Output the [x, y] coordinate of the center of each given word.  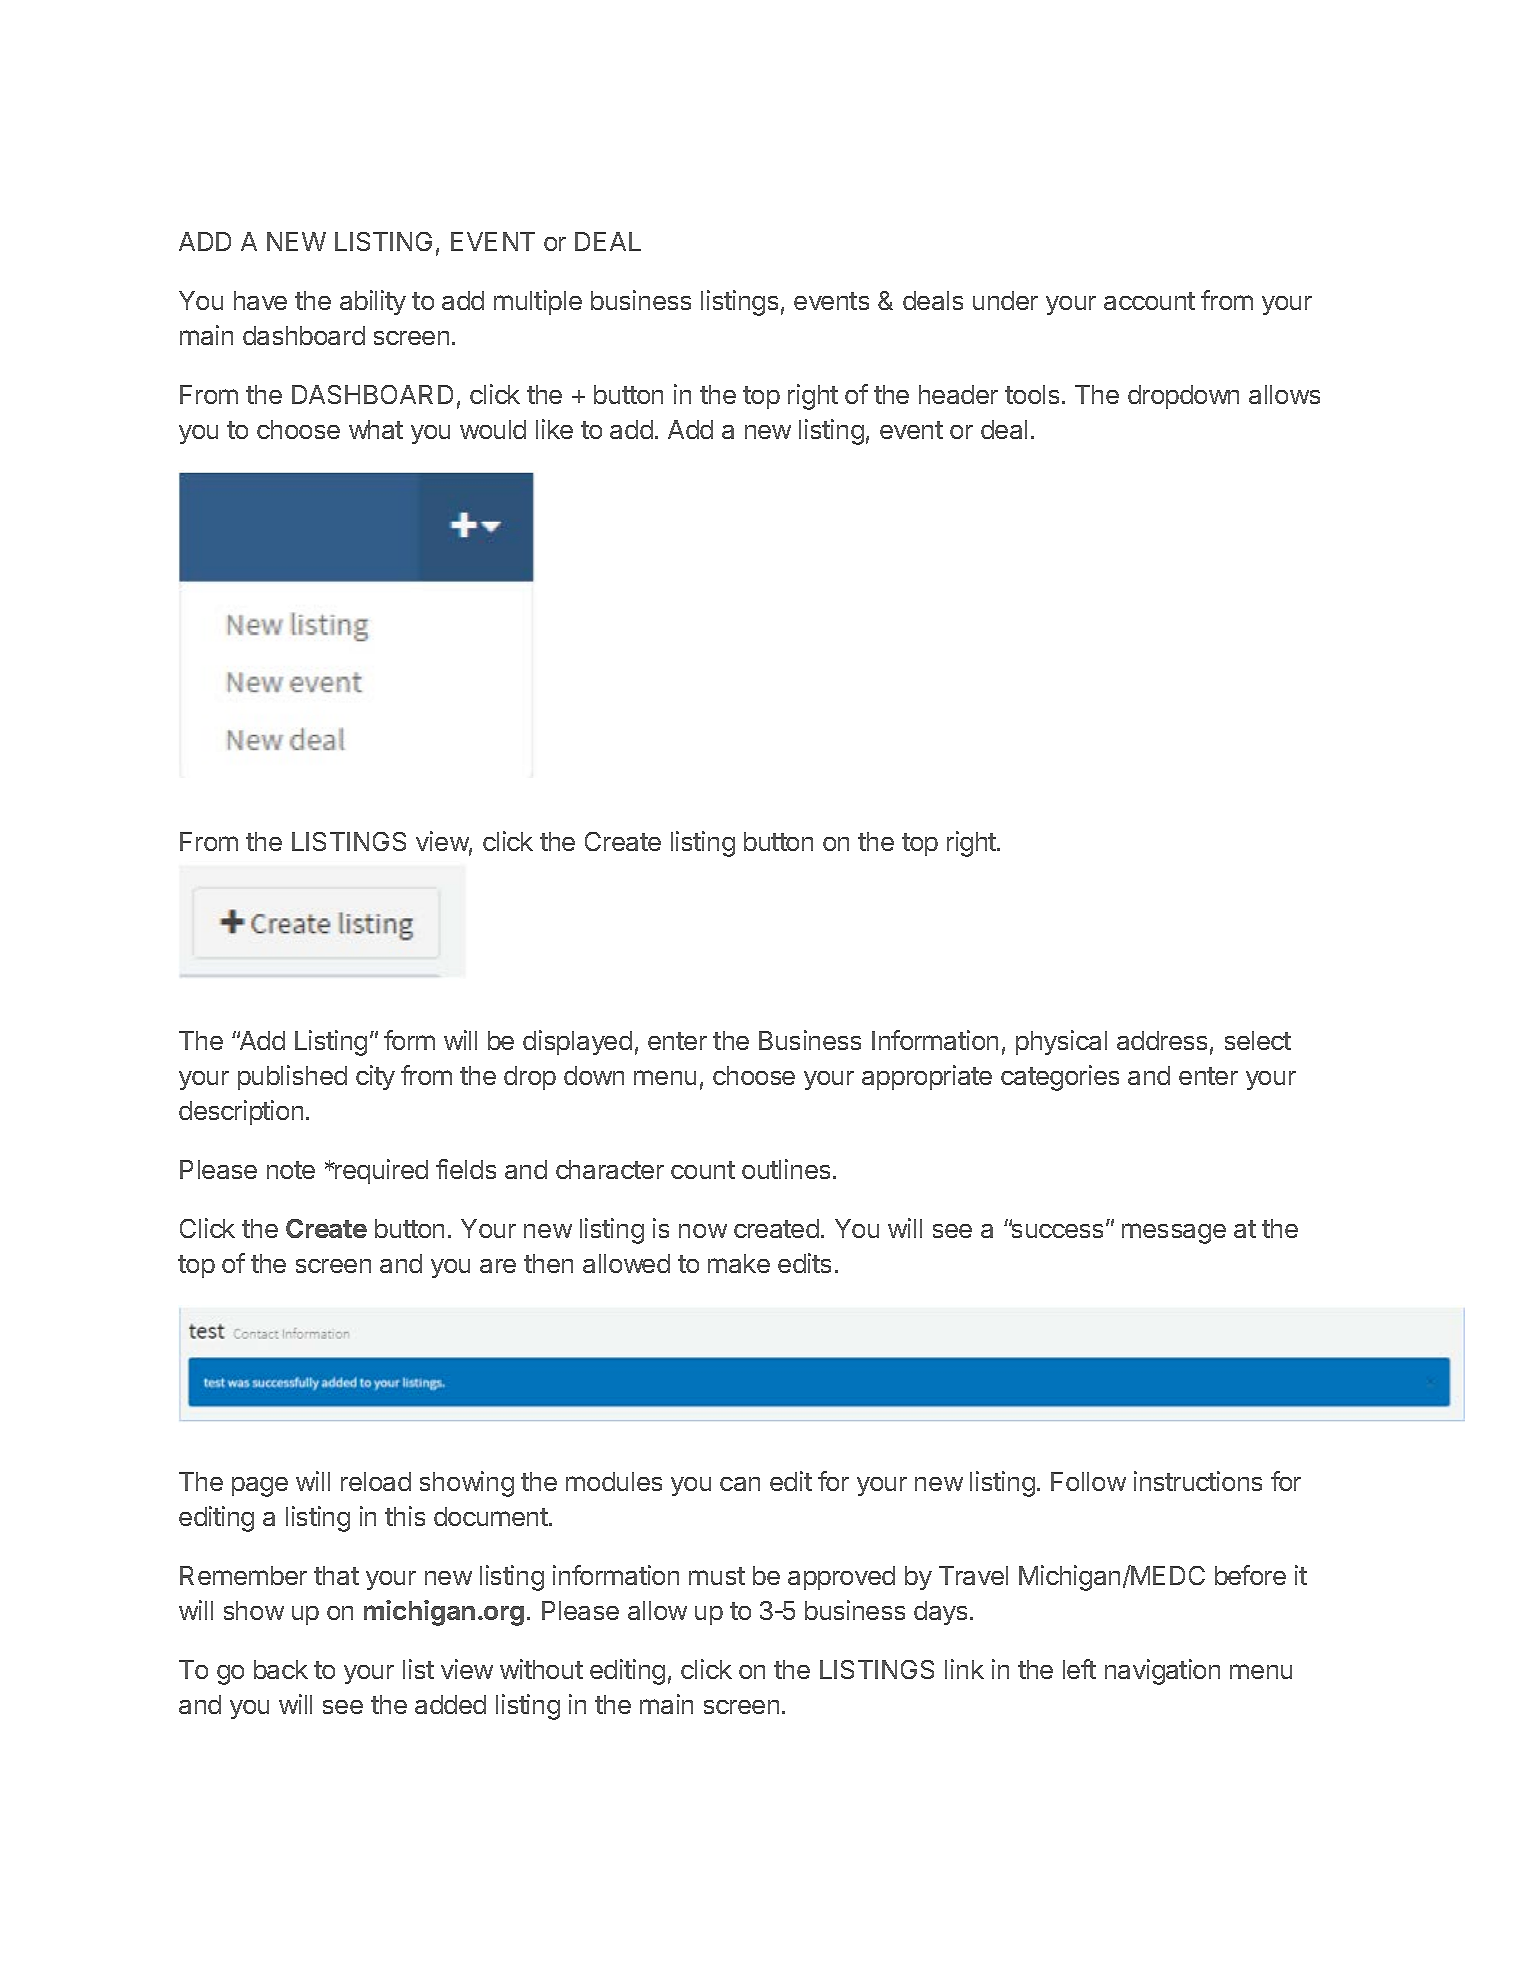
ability [373, 302]
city [375, 1077]
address [1162, 1040]
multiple [538, 302]
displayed [577, 1042]
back [281, 1669]
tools [1032, 394]
